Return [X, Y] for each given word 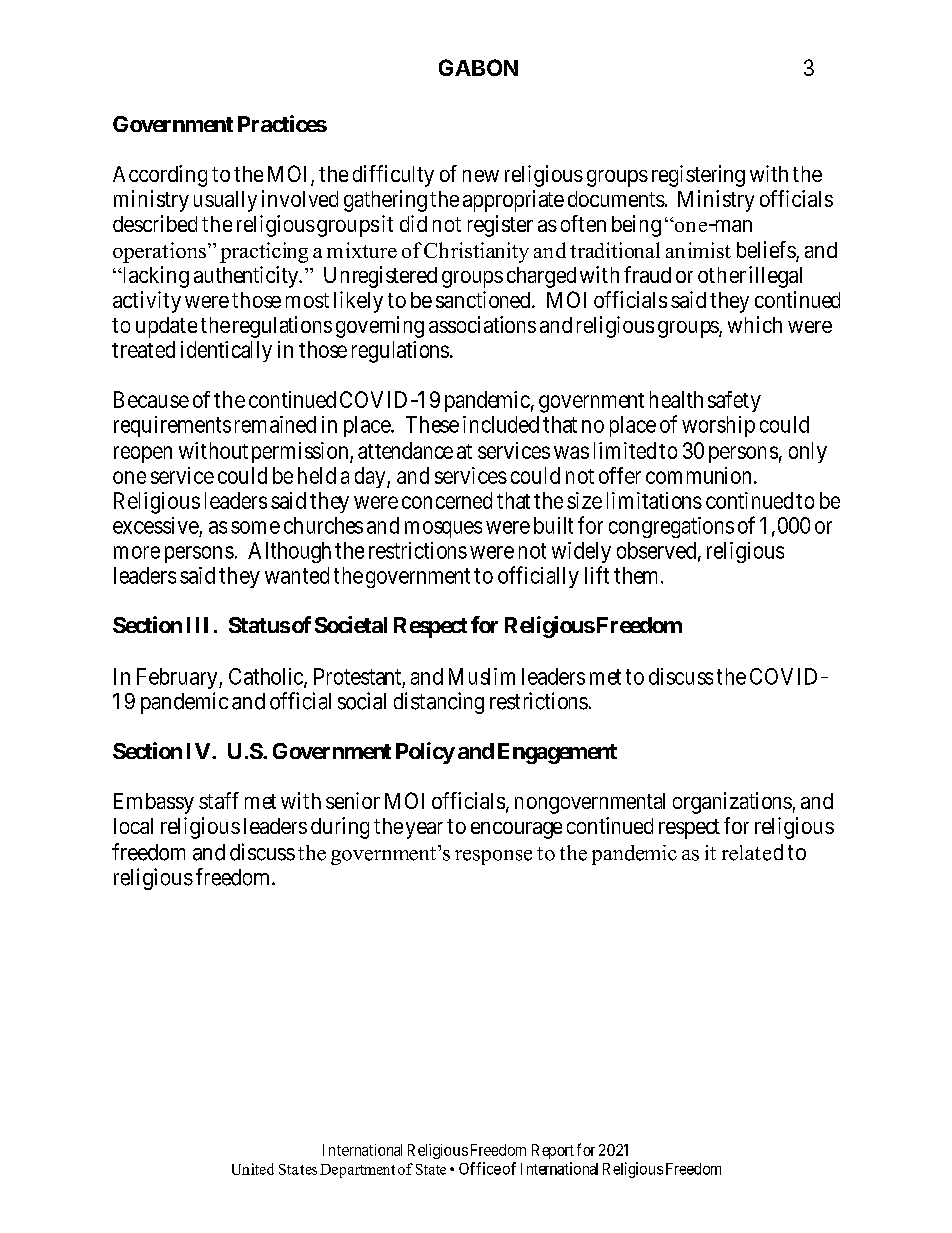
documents [616, 199]
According [160, 176]
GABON [478, 67]
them [635, 575]
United [253, 1169]
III [197, 625]
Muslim [482, 676]
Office [480, 1168]
